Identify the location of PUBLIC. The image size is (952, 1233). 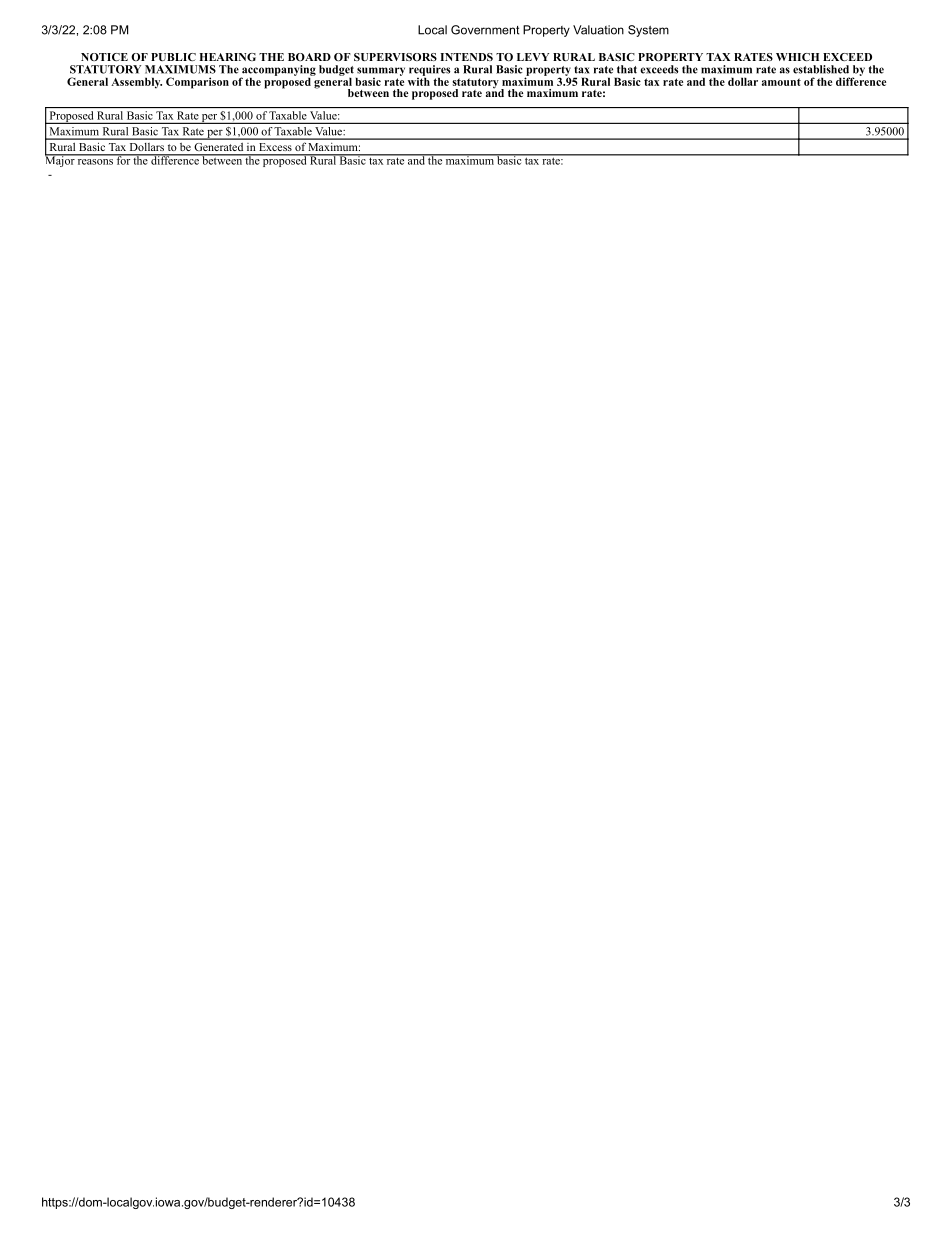
(173, 57).
